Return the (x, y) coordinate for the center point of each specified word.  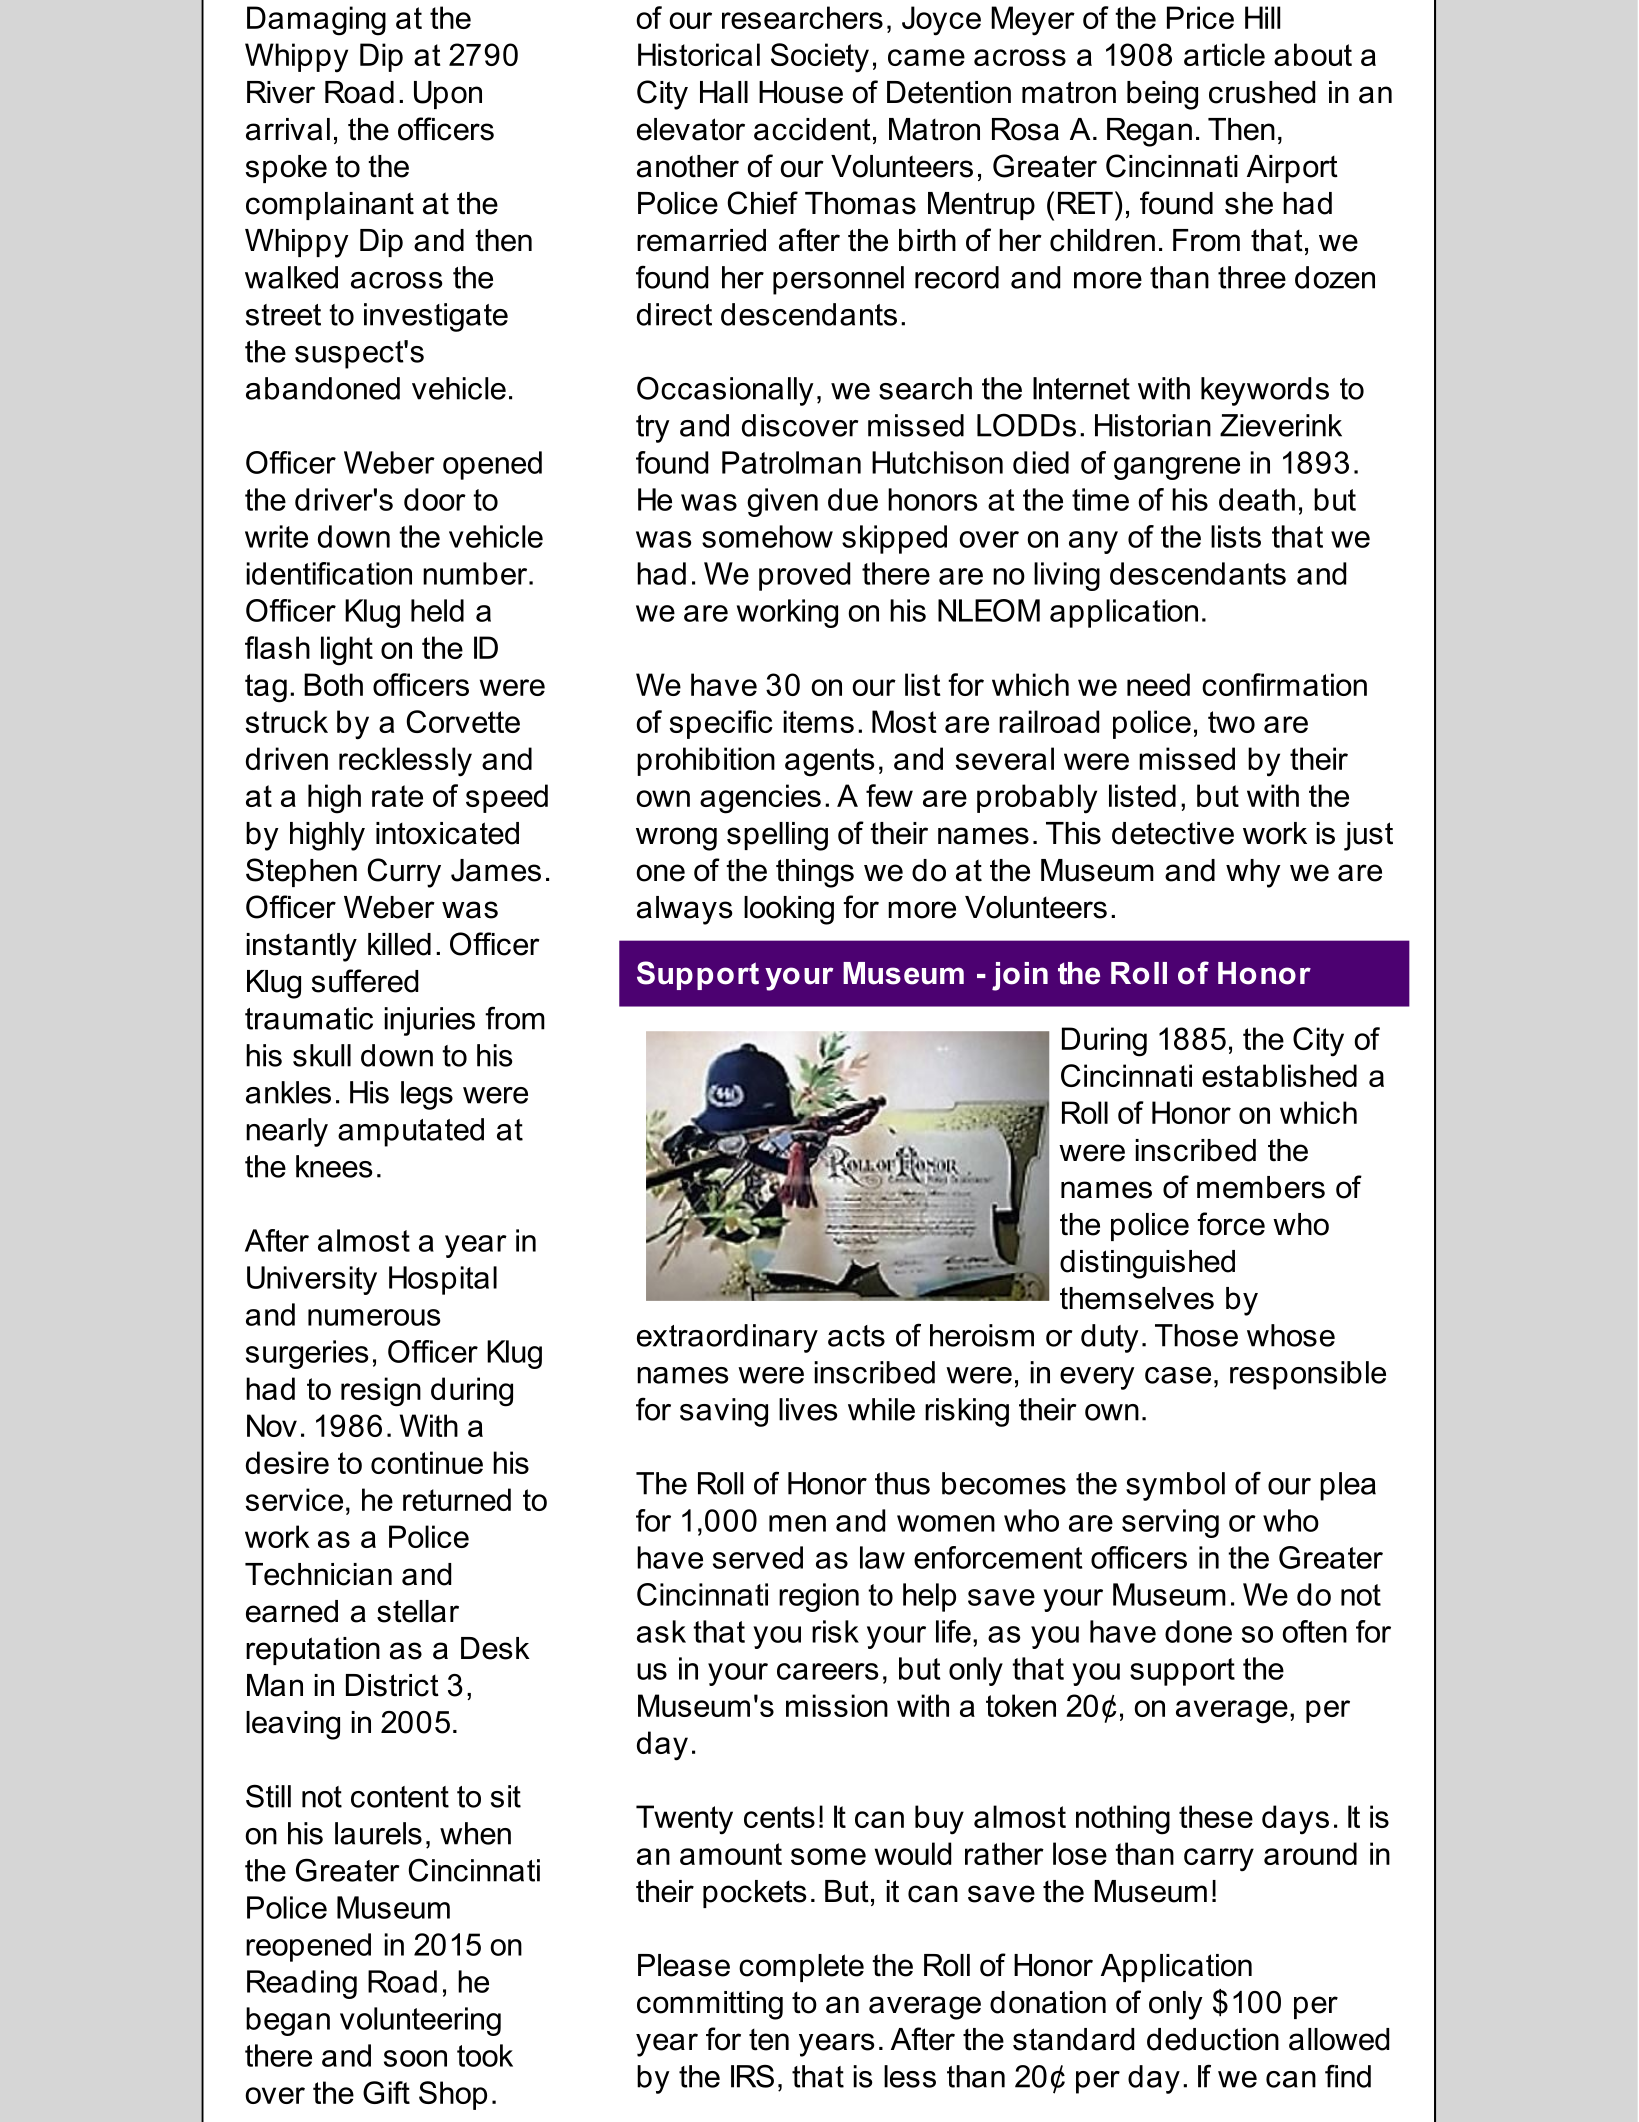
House (801, 92)
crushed (1262, 92)
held (437, 610)
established (1279, 1075)
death (1257, 499)
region (819, 1597)
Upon (448, 95)
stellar (418, 1611)
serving (1170, 1523)
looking (789, 910)
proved (804, 576)
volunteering (420, 2021)
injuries (429, 1021)
